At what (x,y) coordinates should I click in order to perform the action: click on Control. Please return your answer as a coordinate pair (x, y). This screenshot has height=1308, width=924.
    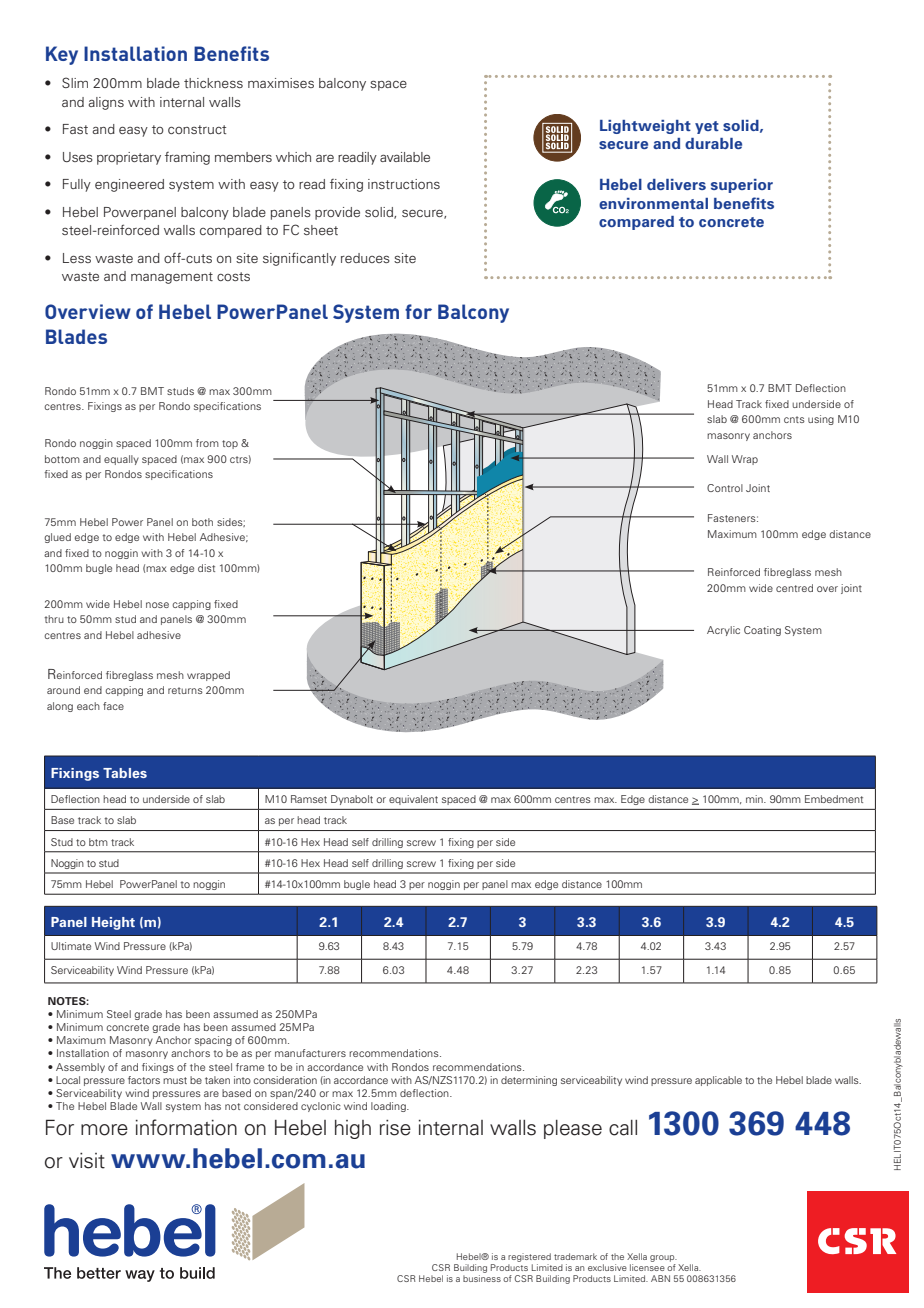
    Looking at the image, I should click on (725, 488).
